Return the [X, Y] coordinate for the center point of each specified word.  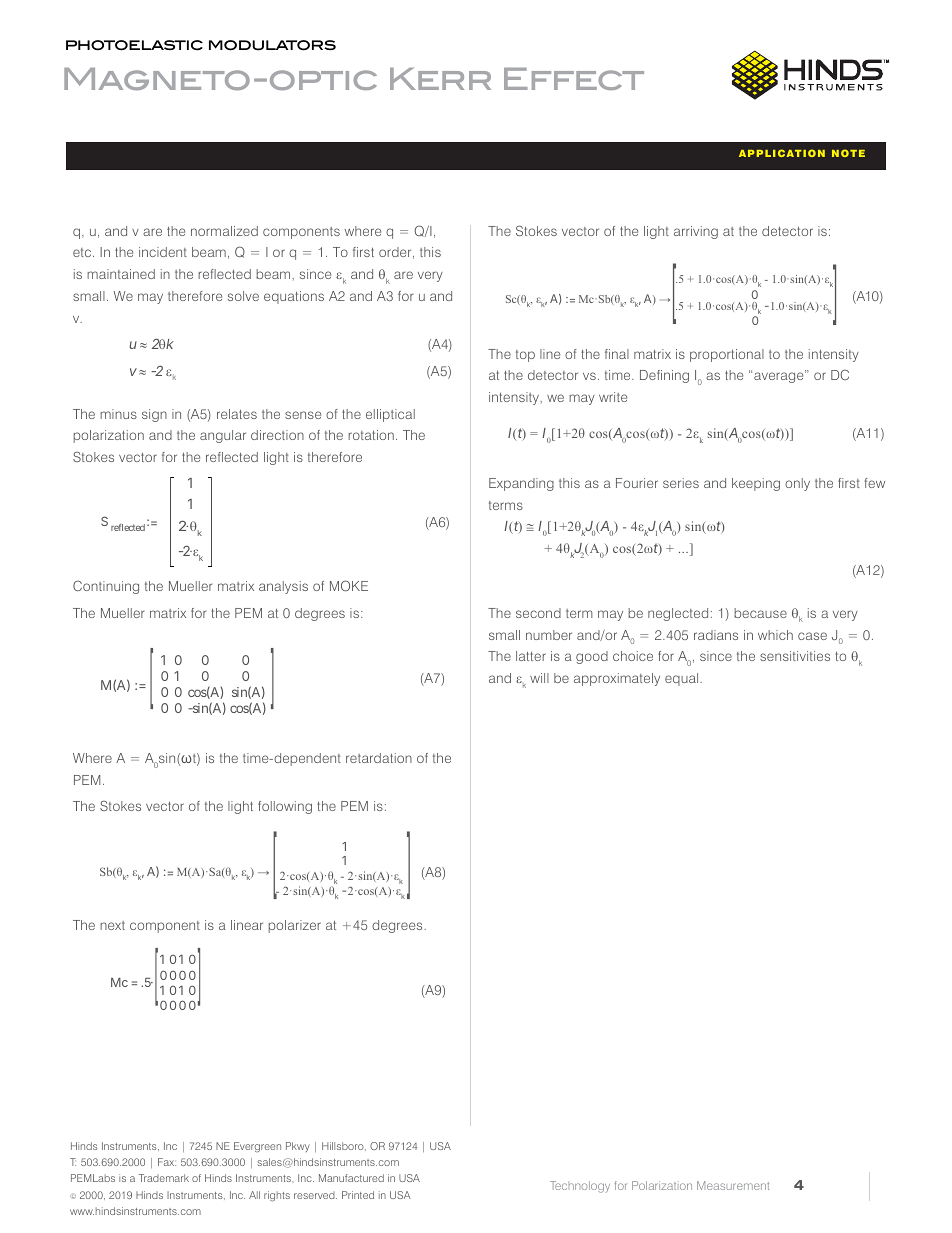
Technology [580, 1187]
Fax [167, 1162]
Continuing [106, 587]
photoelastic [134, 45]
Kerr [440, 79]
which [775, 635]
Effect [574, 79]
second [538, 613]
